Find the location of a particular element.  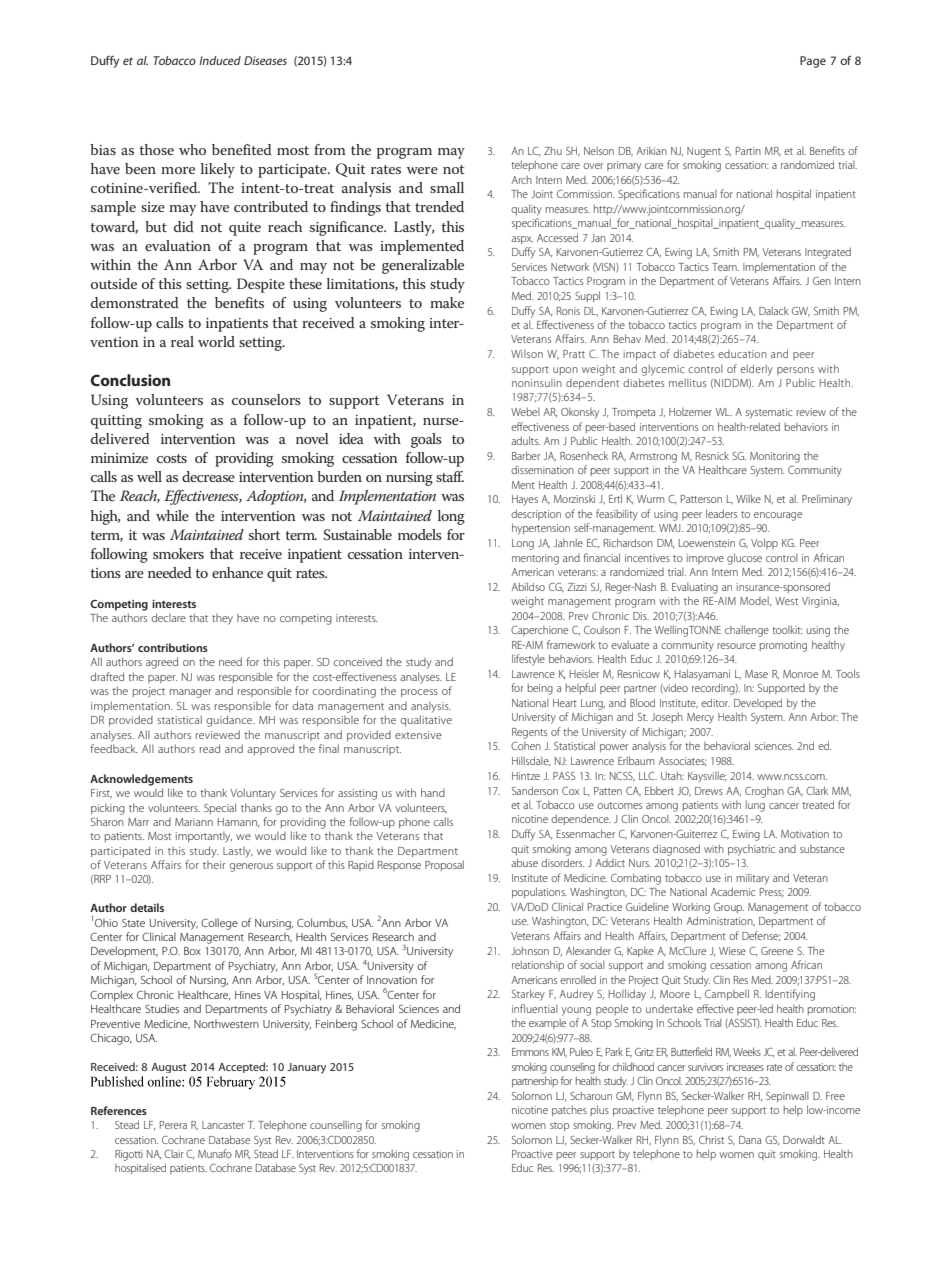

Induced is located at coordinates (220, 60).
